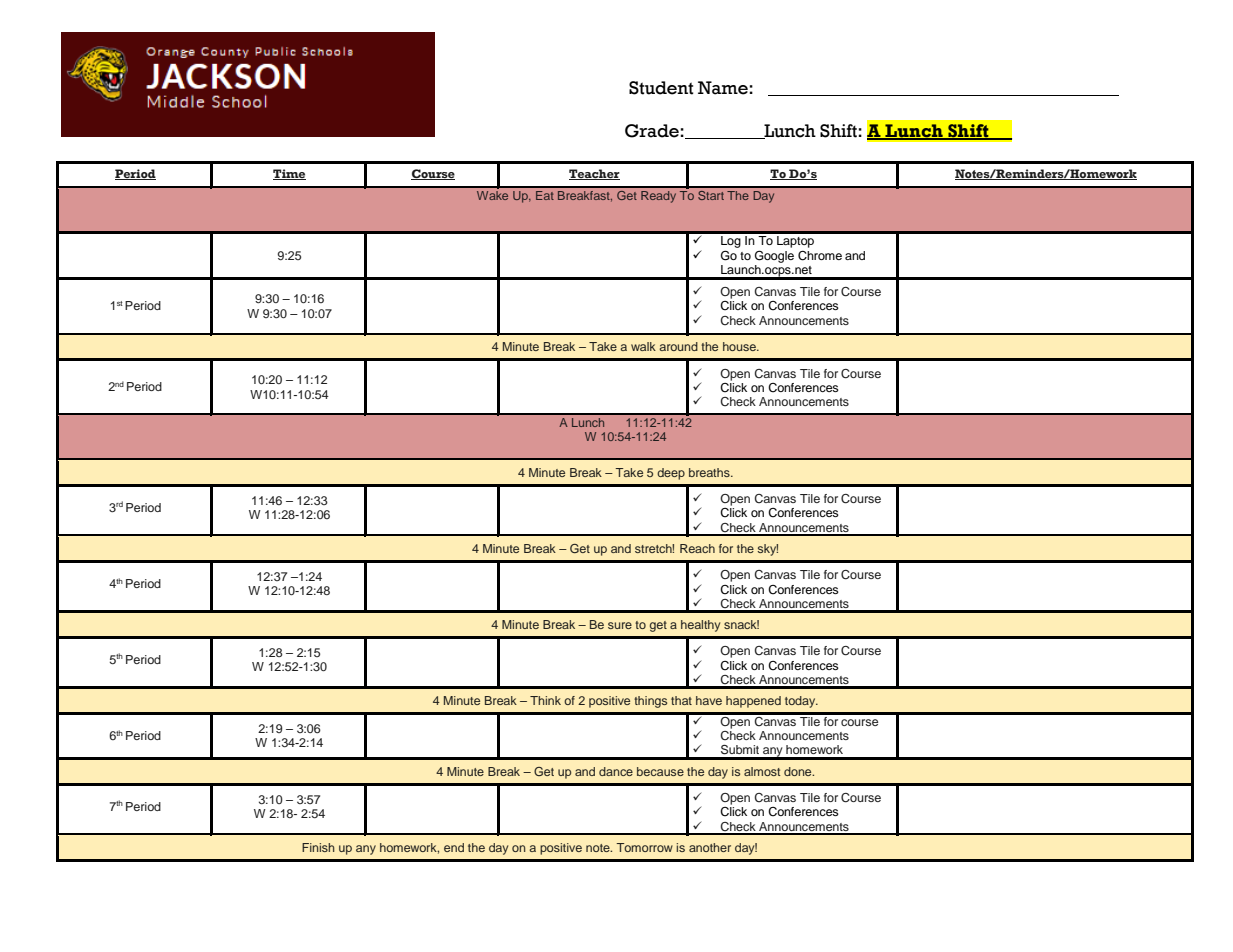 The height and width of the image is (952, 1233). What do you see at coordinates (289, 174) in the image?
I see `Time` at bounding box center [289, 174].
